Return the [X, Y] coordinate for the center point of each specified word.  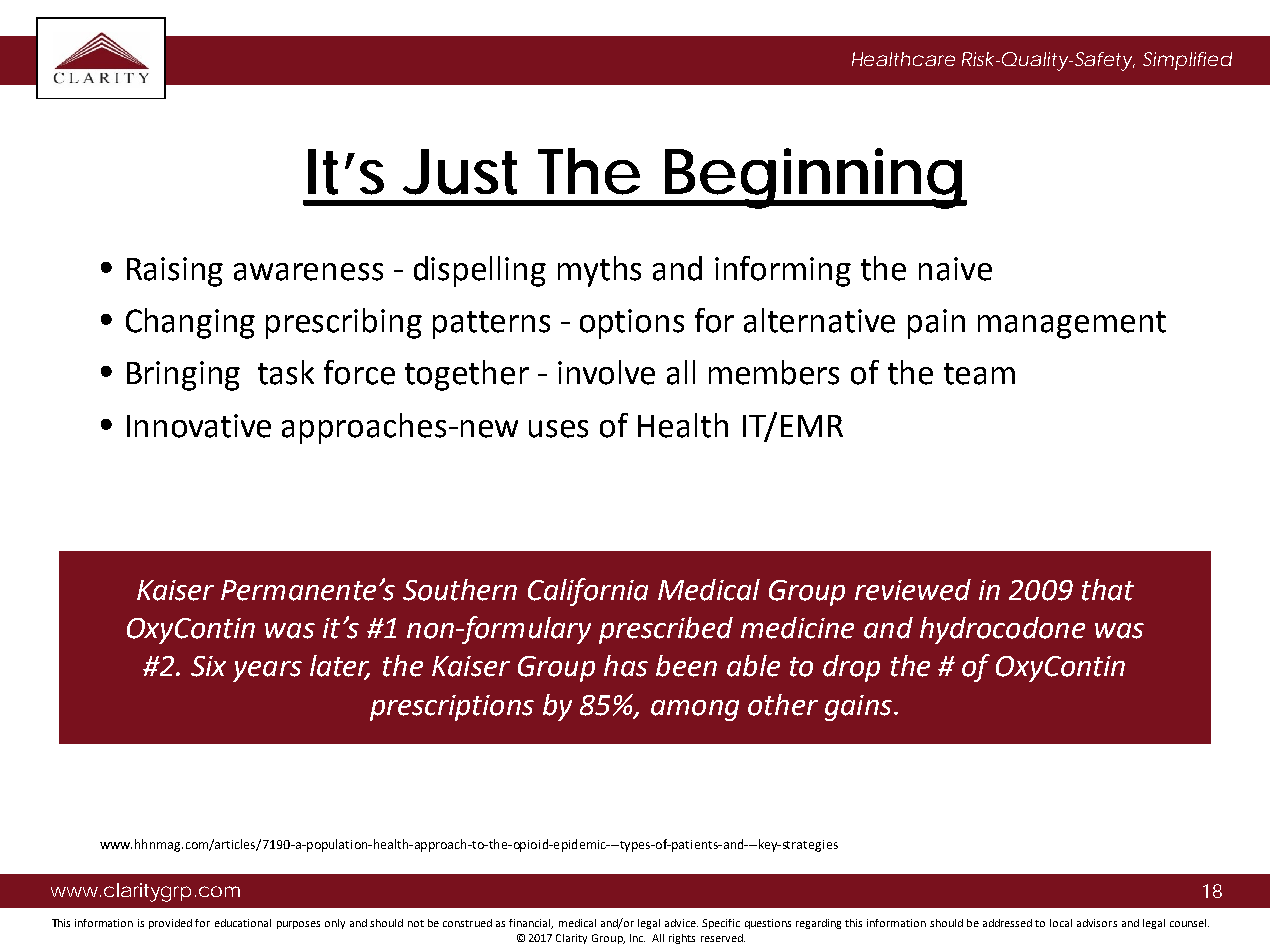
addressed [1007, 923]
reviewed [913, 590]
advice [681, 923]
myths [599, 271]
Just [460, 172]
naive [955, 269]
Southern [460, 590]
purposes [298, 925]
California [588, 592]
